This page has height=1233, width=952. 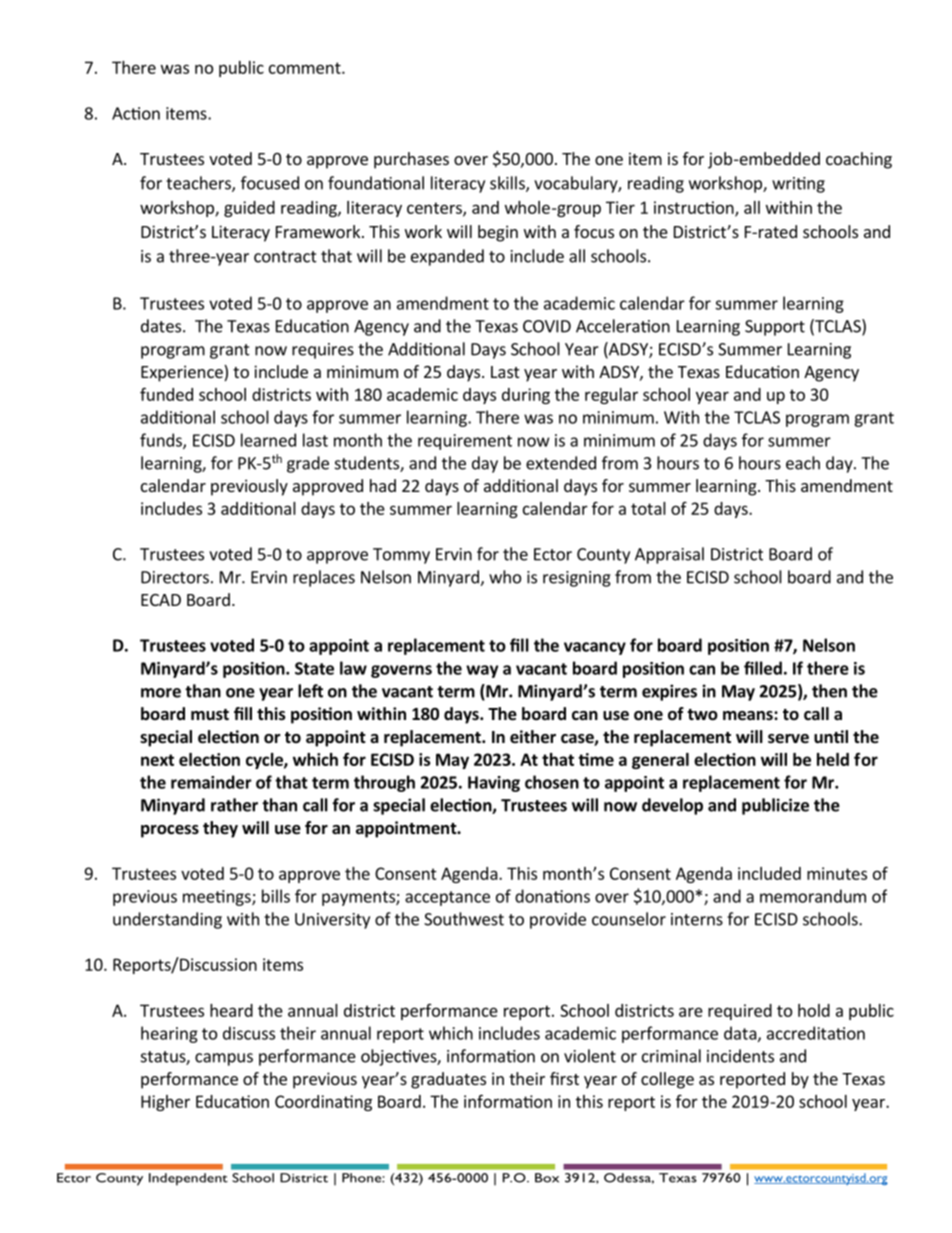 I want to click on skills, so click(x=508, y=184).
